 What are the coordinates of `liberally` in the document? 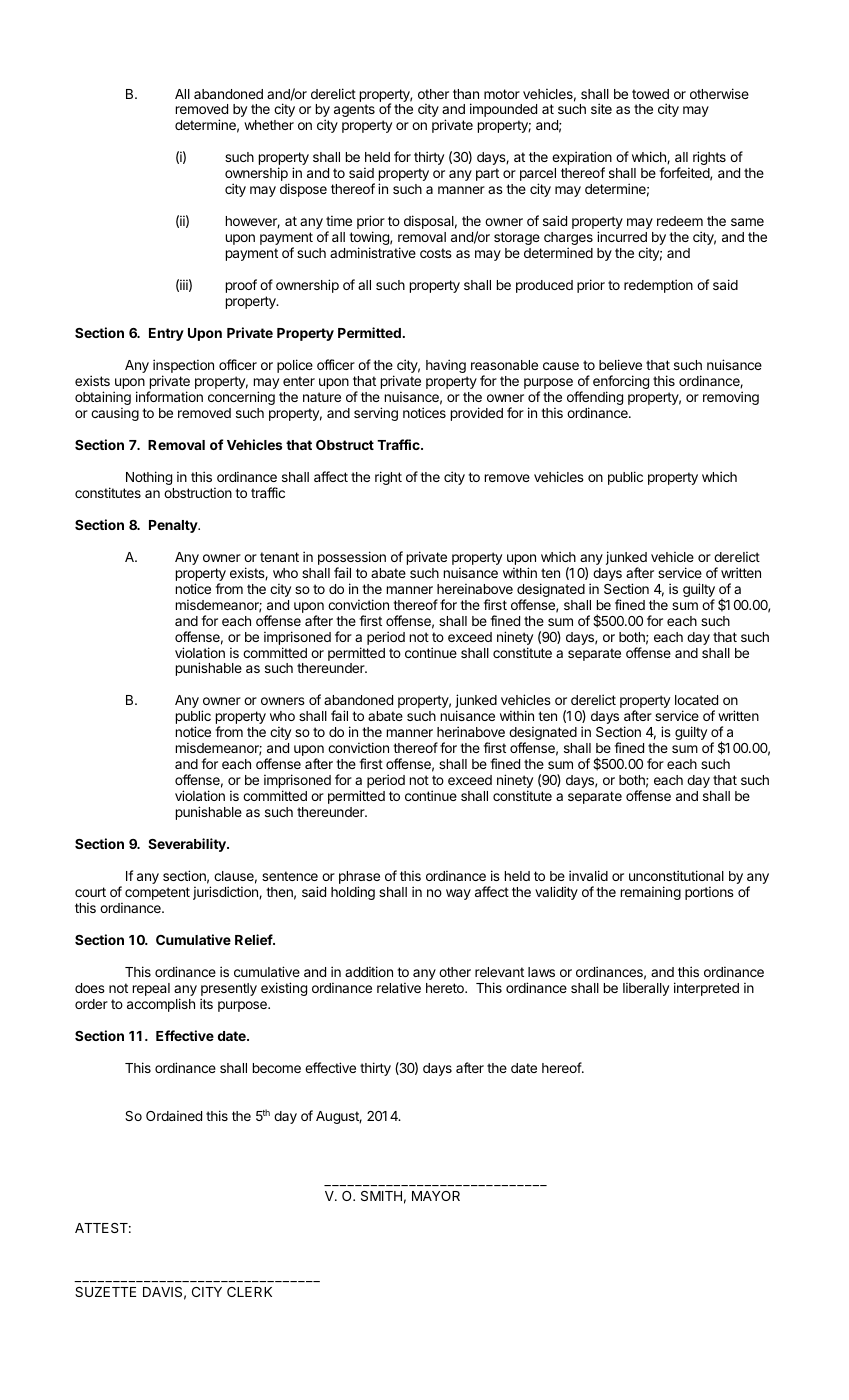 It's located at (646, 989).
